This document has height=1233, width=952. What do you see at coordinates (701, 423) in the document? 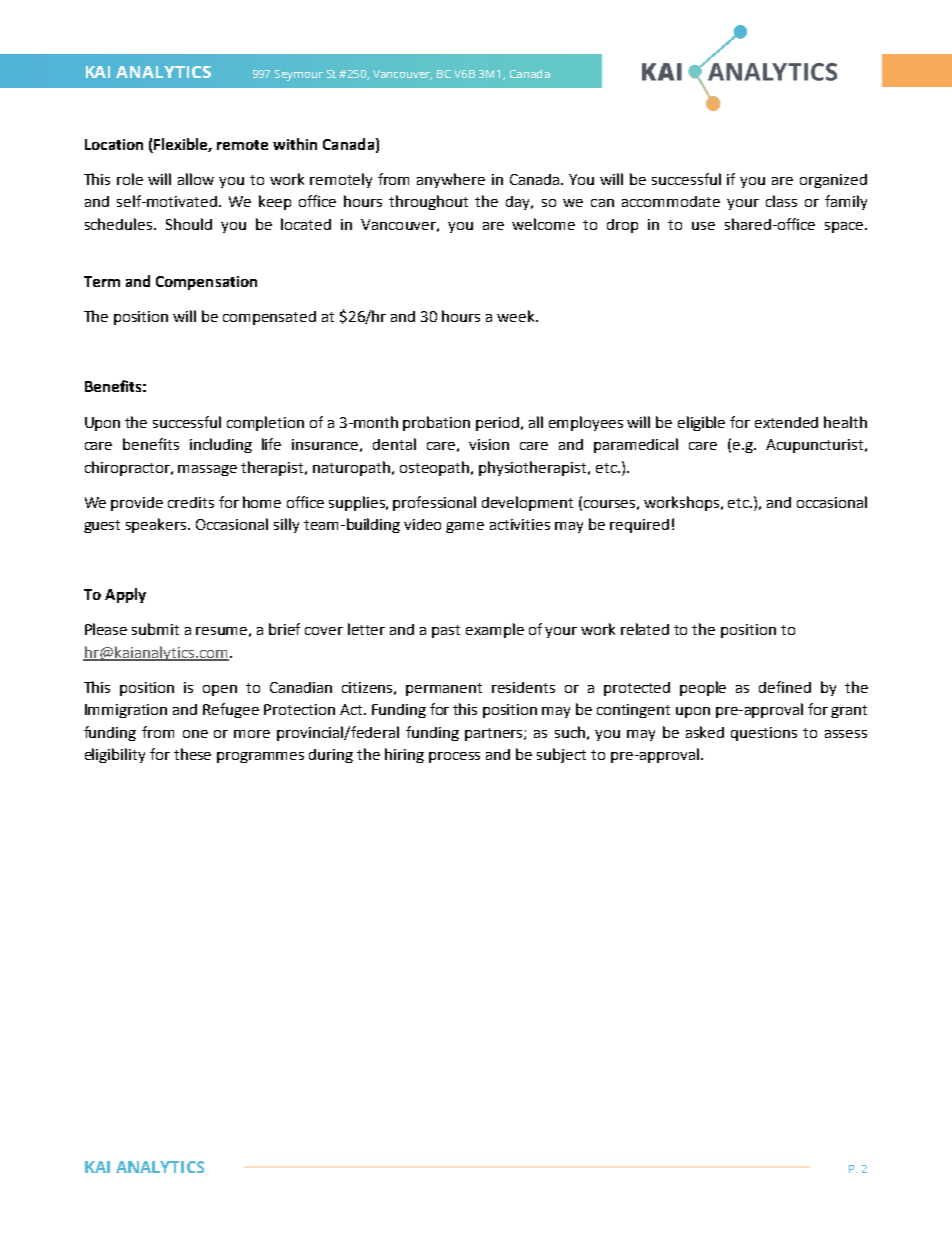
I see `eligible` at bounding box center [701, 423].
